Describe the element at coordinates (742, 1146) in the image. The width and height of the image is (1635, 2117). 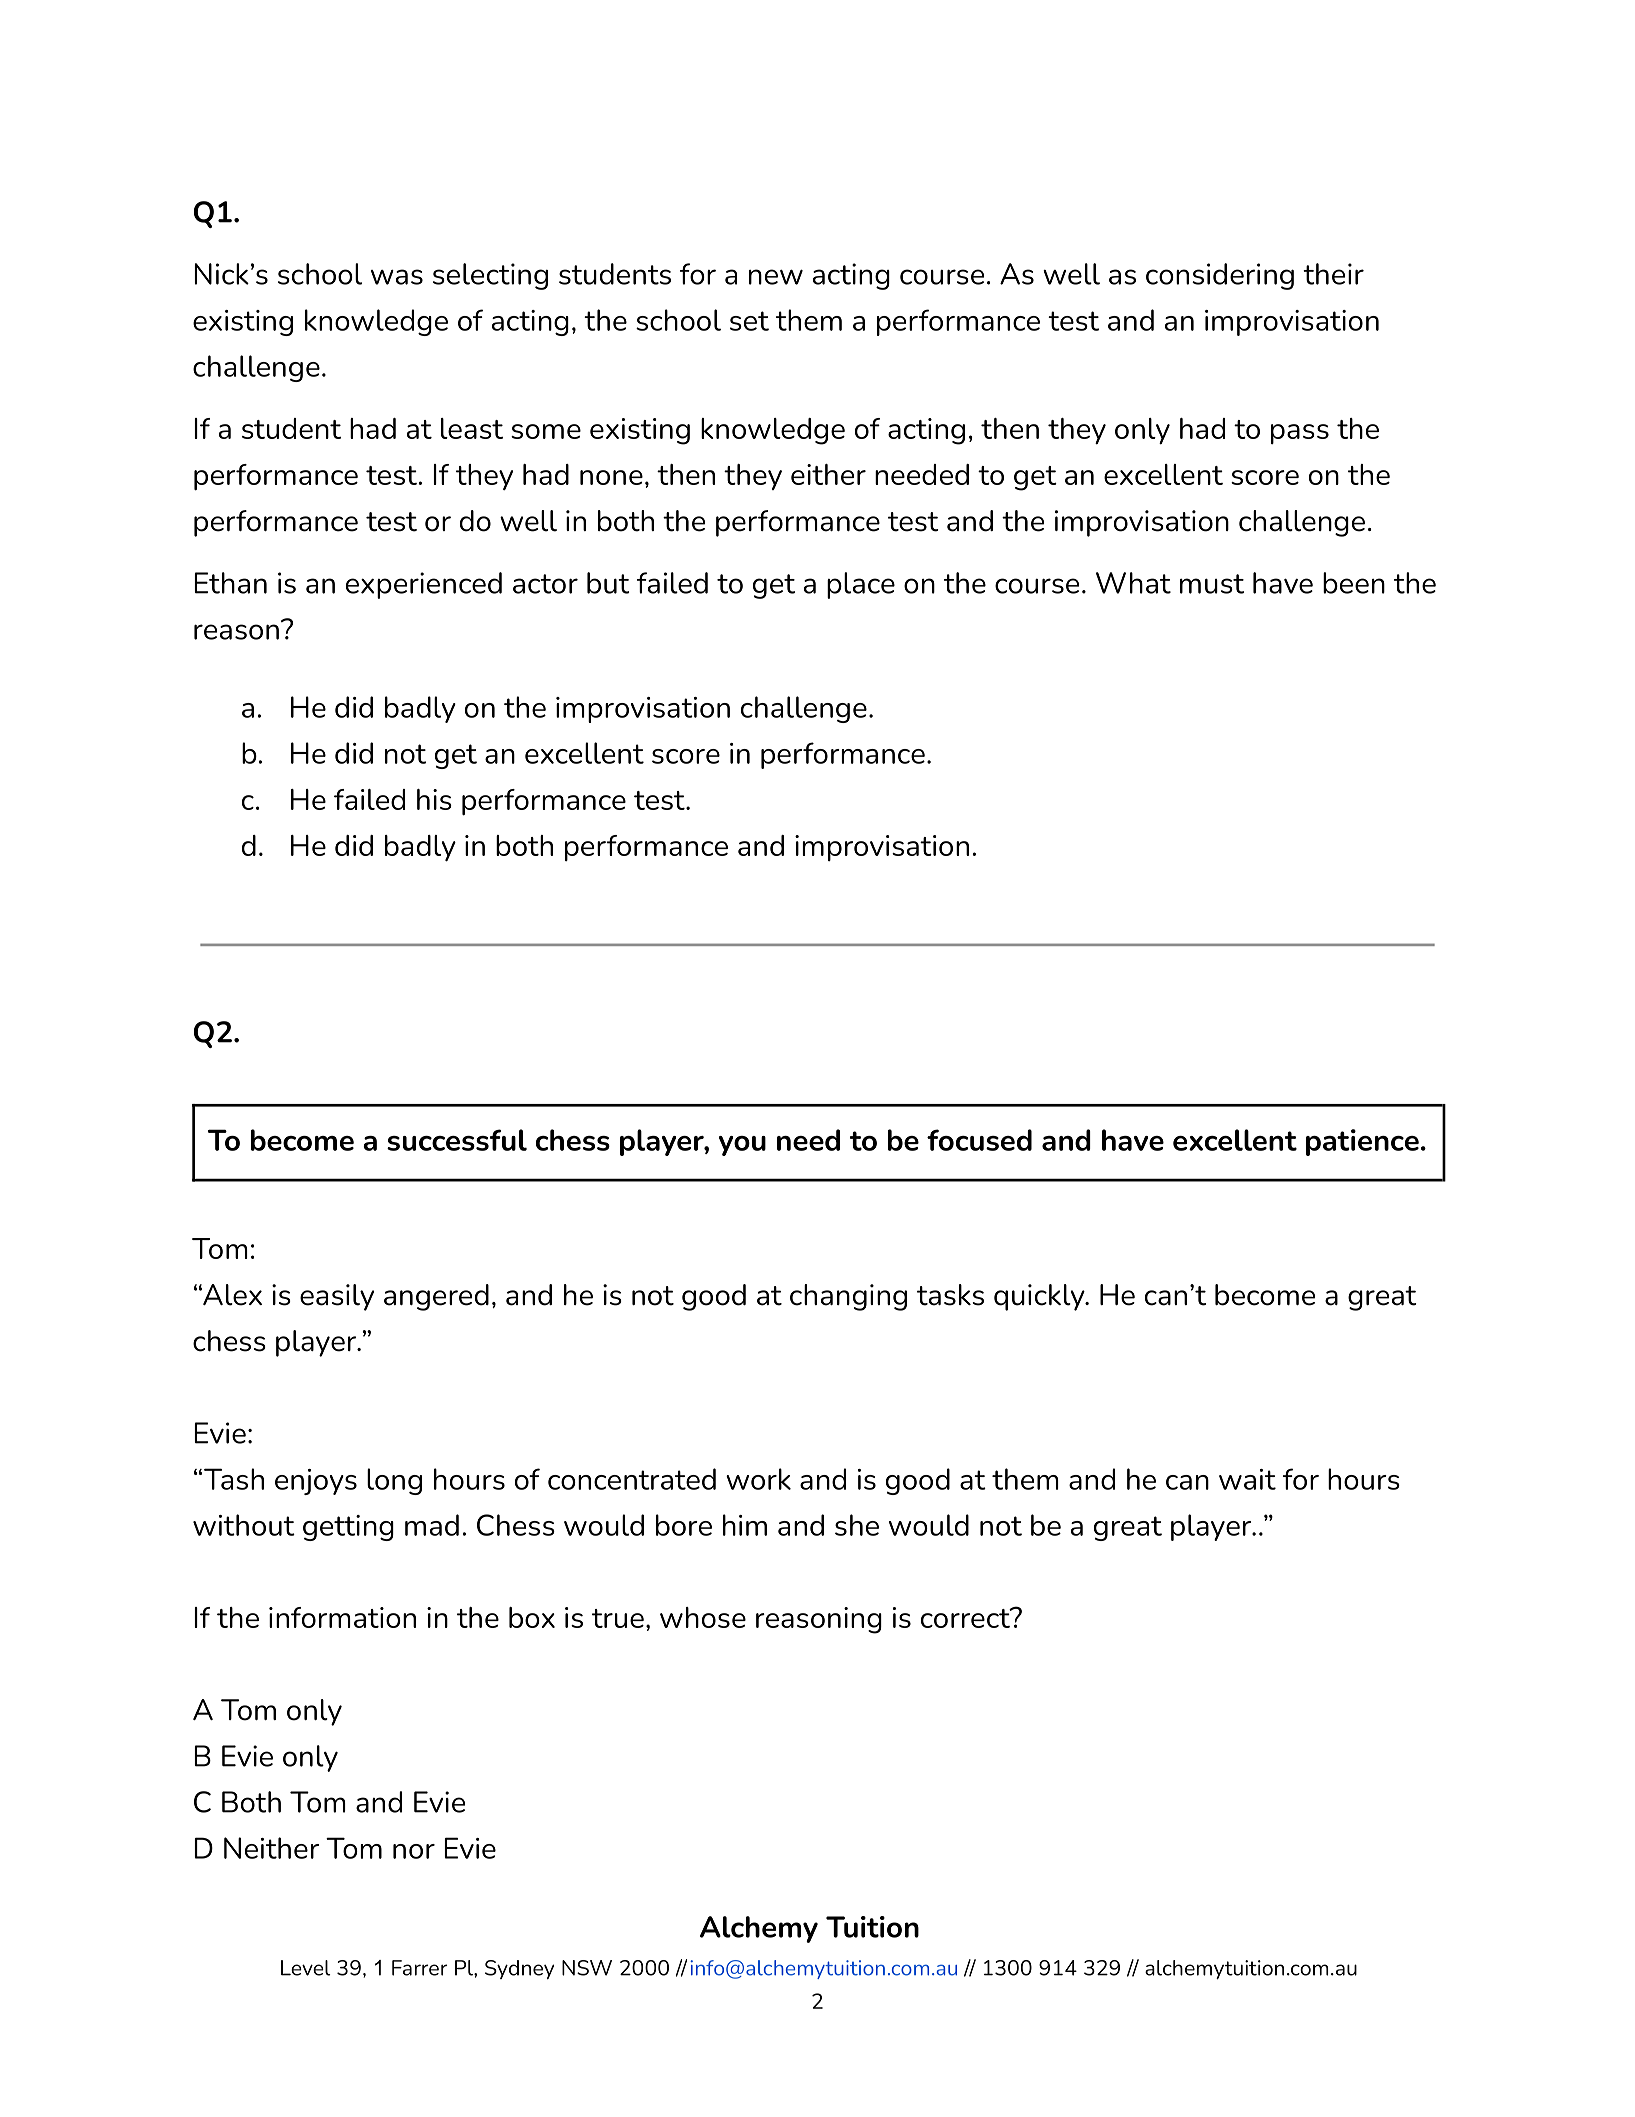
I see `you` at that location.
